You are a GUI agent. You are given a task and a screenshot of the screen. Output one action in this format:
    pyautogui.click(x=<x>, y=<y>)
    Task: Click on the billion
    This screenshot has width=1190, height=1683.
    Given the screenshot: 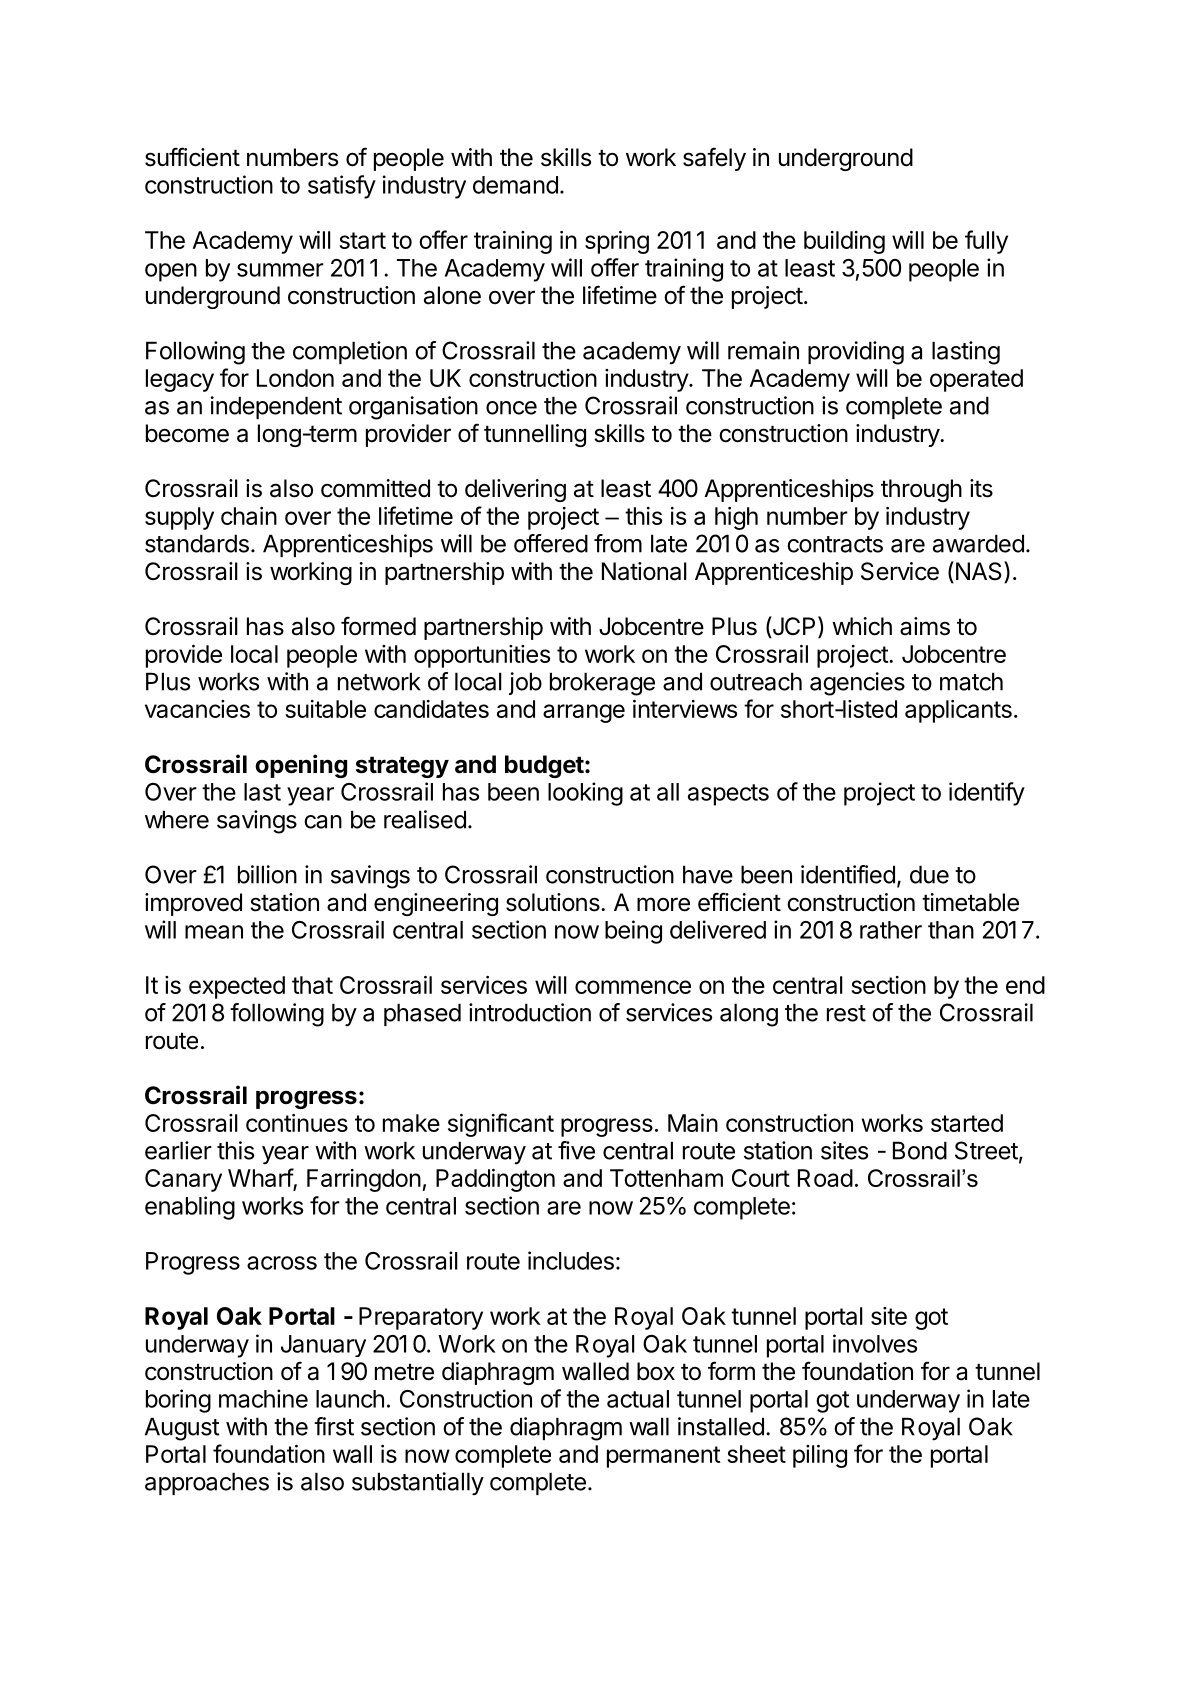 What is the action you would take?
    pyautogui.click(x=267, y=874)
